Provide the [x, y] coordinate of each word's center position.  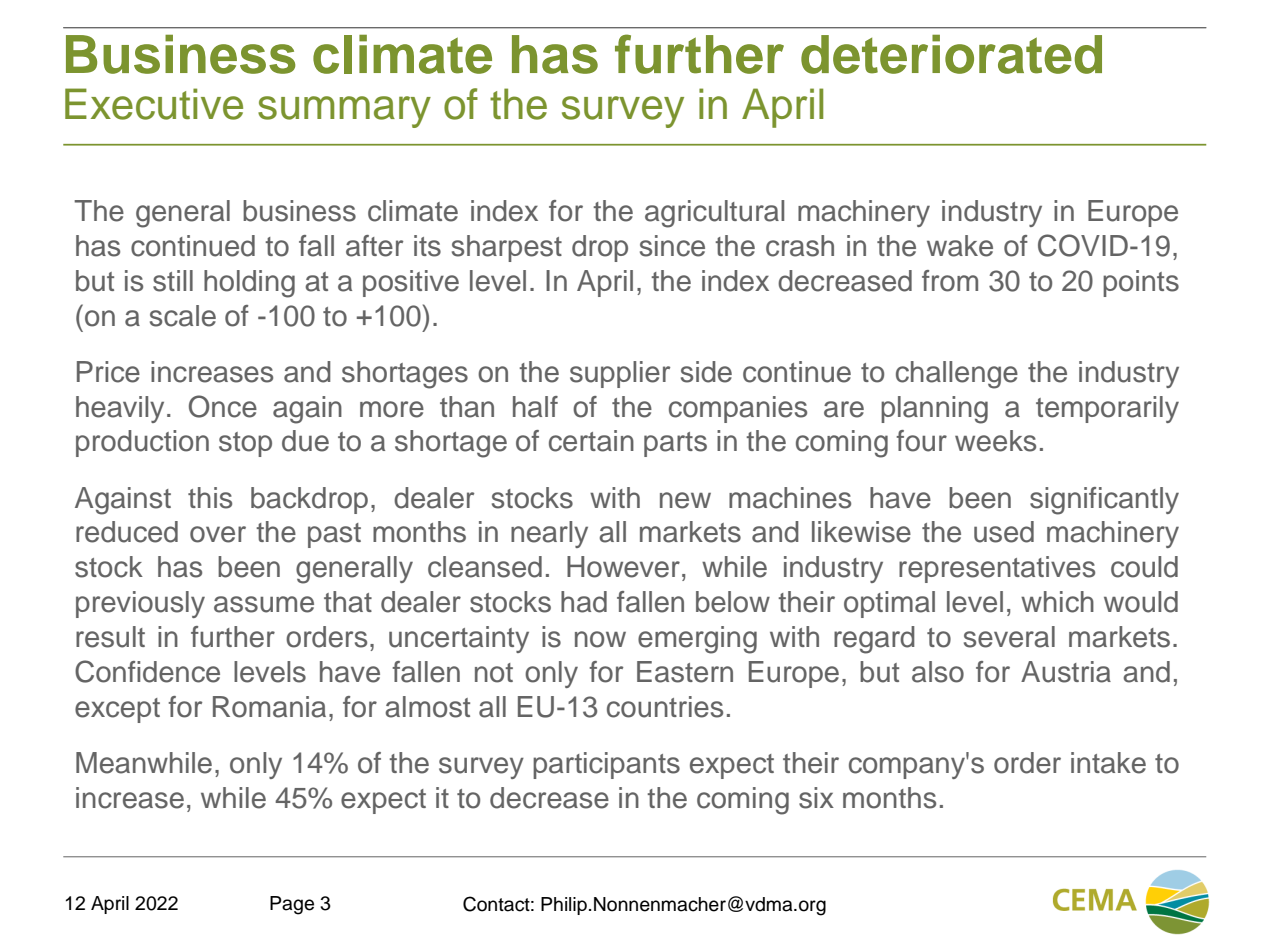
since [672, 246]
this [210, 498]
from [950, 281]
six [816, 798]
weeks [995, 441]
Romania [269, 707]
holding [249, 284]
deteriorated [951, 54]
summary [344, 112]
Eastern [685, 672]
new [685, 500]
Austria [1066, 672]
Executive [154, 104]
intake [1108, 763]
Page [292, 905]
